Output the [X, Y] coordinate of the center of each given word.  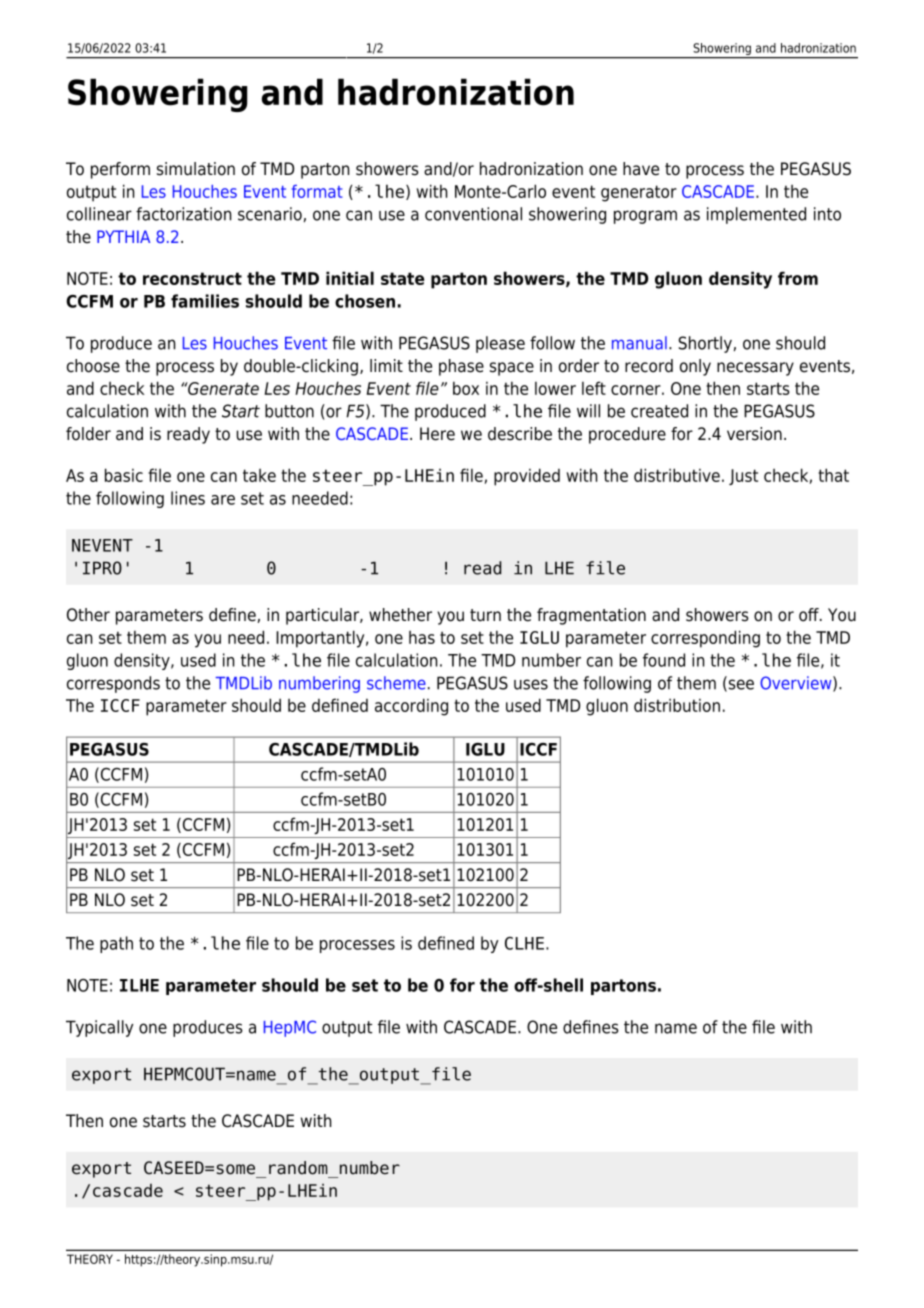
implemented [756, 215]
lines [188, 498]
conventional [473, 214]
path [116, 944]
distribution [677, 705]
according [411, 707]
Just [743, 477]
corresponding [705, 639]
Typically [99, 1028]
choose [93, 366]
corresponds [113, 684]
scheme [396, 683]
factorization [183, 214]
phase [461, 367]
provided [527, 477]
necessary [755, 369]
